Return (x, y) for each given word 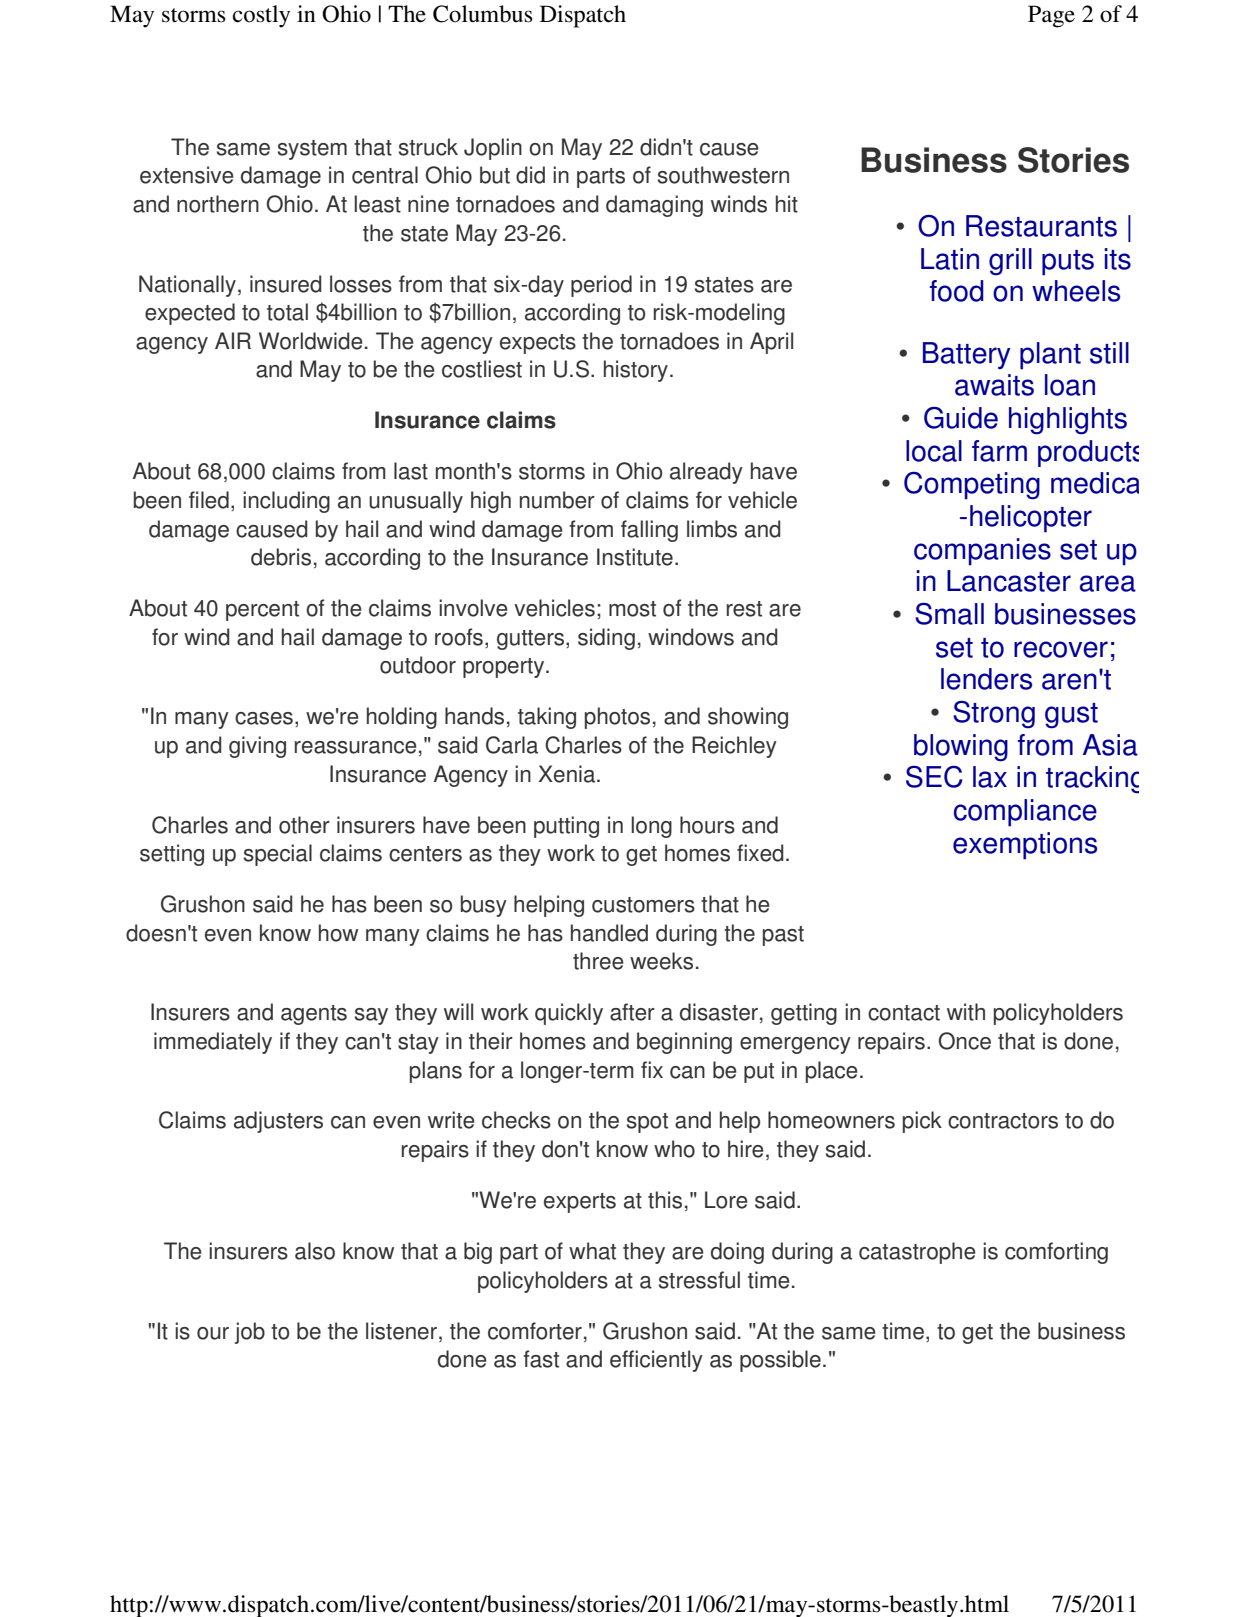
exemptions (1025, 846)
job (250, 1333)
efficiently (656, 1361)
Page (1051, 16)
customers (643, 905)
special (278, 855)
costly (261, 16)
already (706, 473)
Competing (972, 486)
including (286, 502)
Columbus (483, 14)
